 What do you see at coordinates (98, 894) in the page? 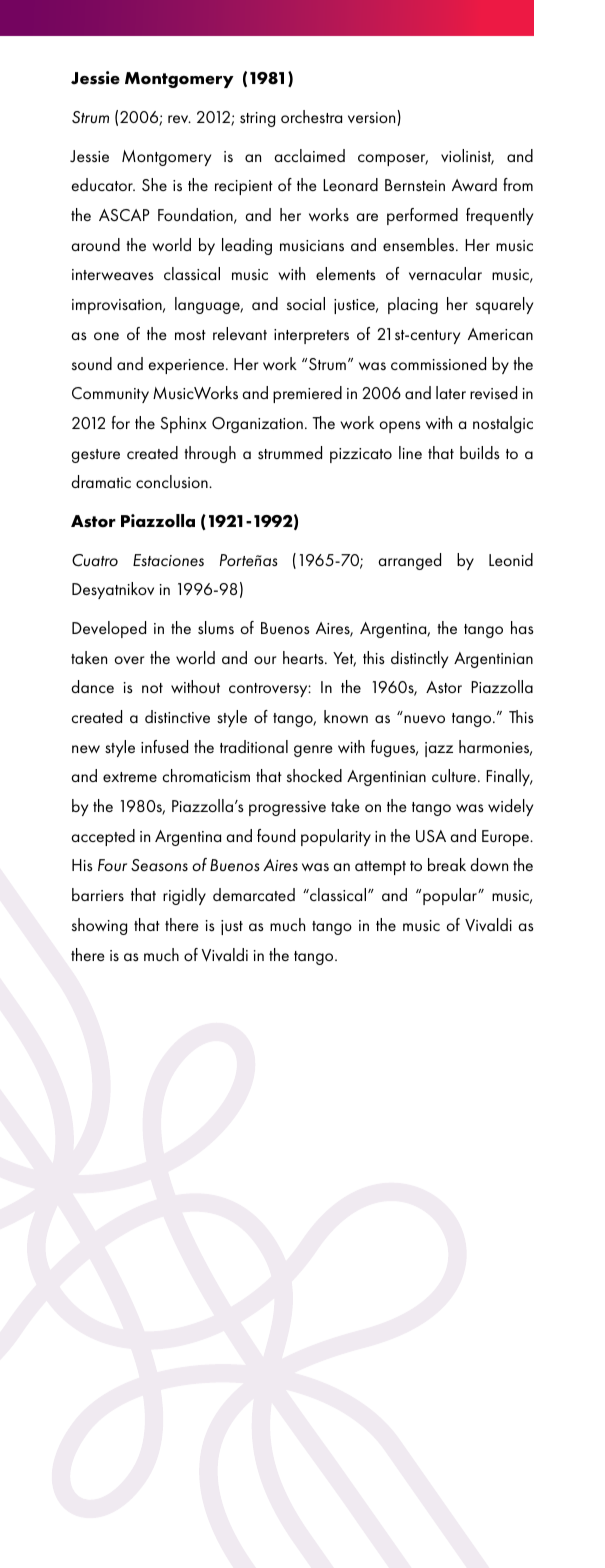
I see `barriers` at bounding box center [98, 894].
